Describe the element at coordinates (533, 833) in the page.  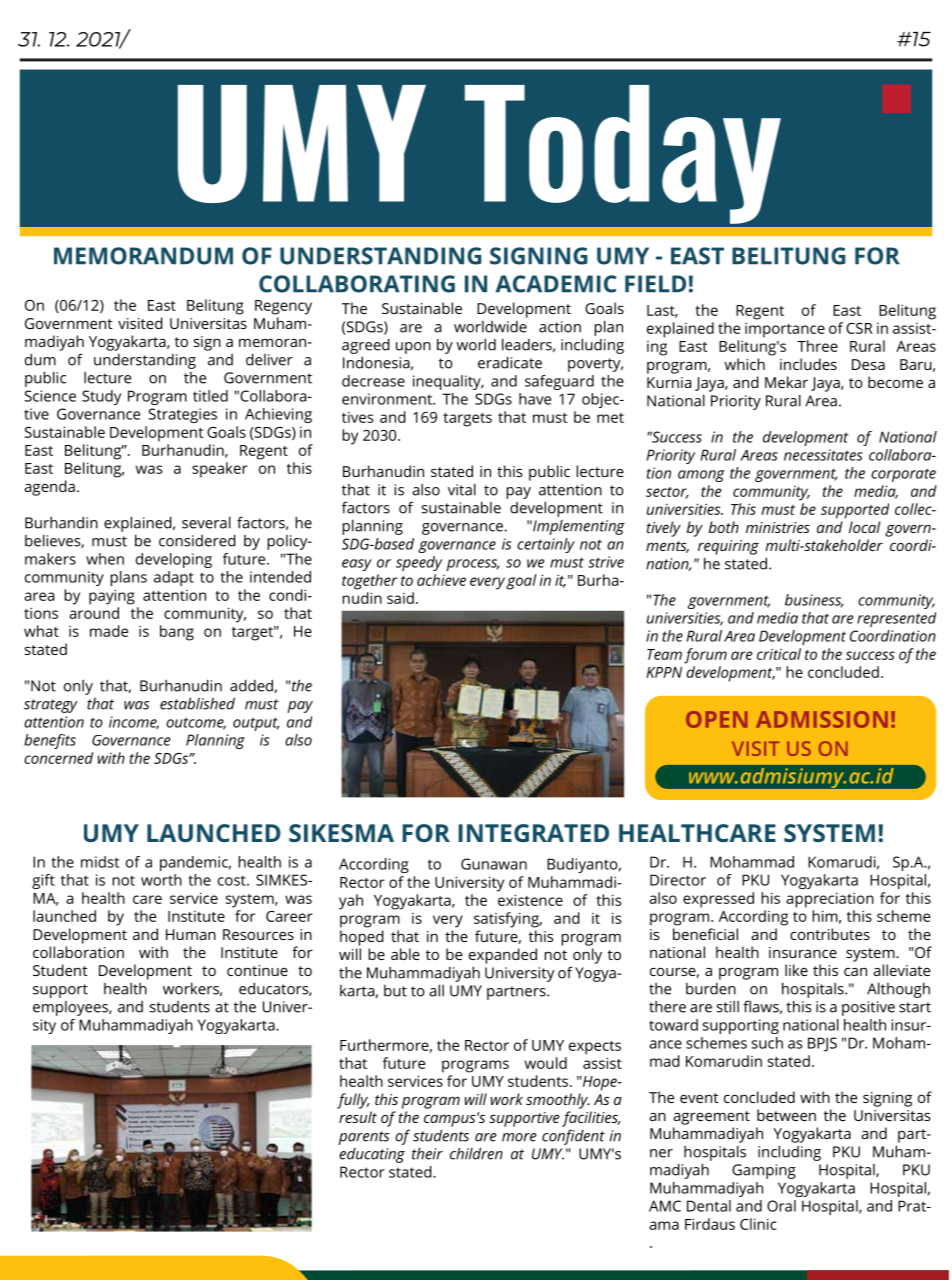
I see `INTEGRATED` at that location.
